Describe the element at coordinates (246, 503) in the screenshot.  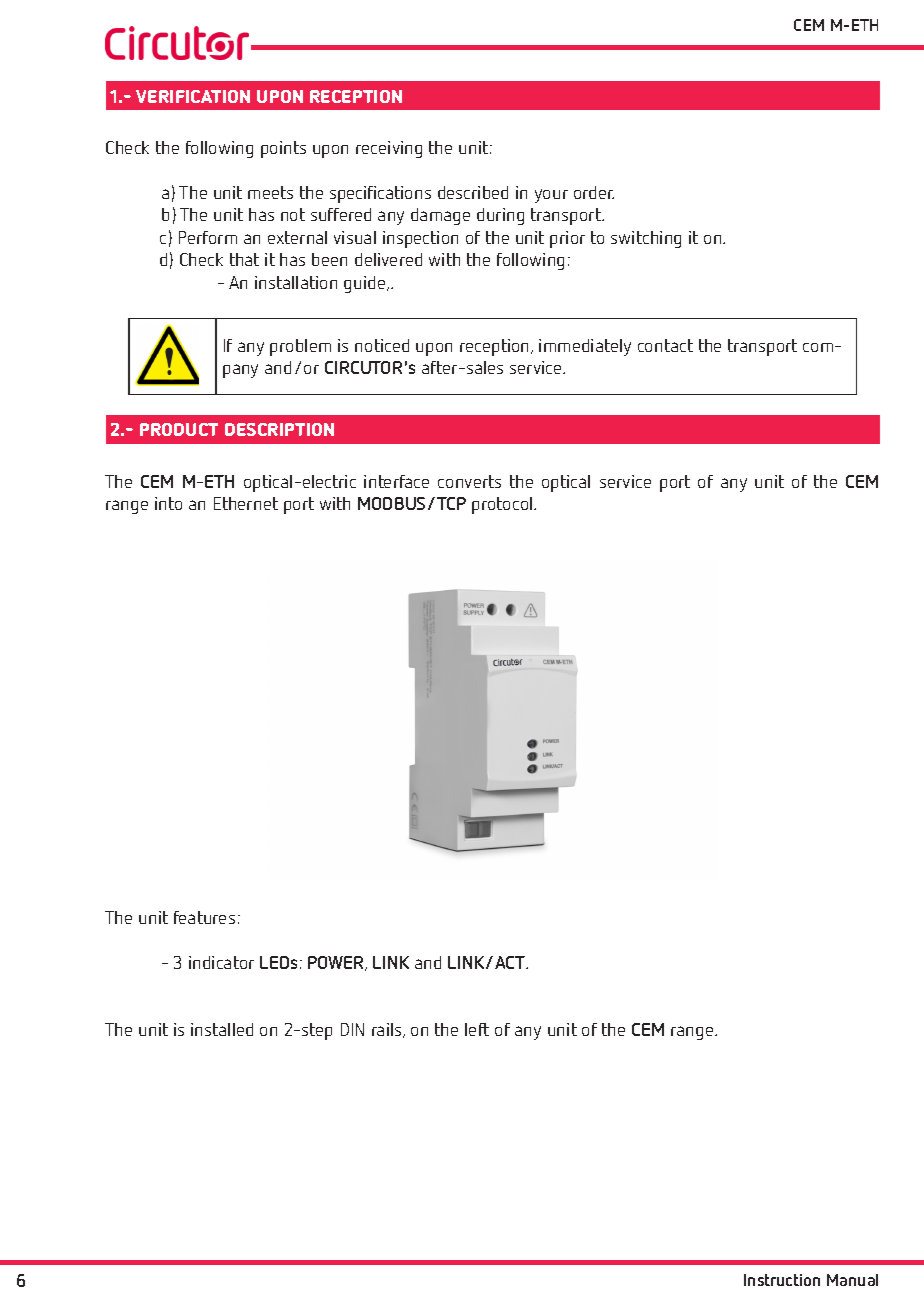
I see `Ethernet` at that location.
